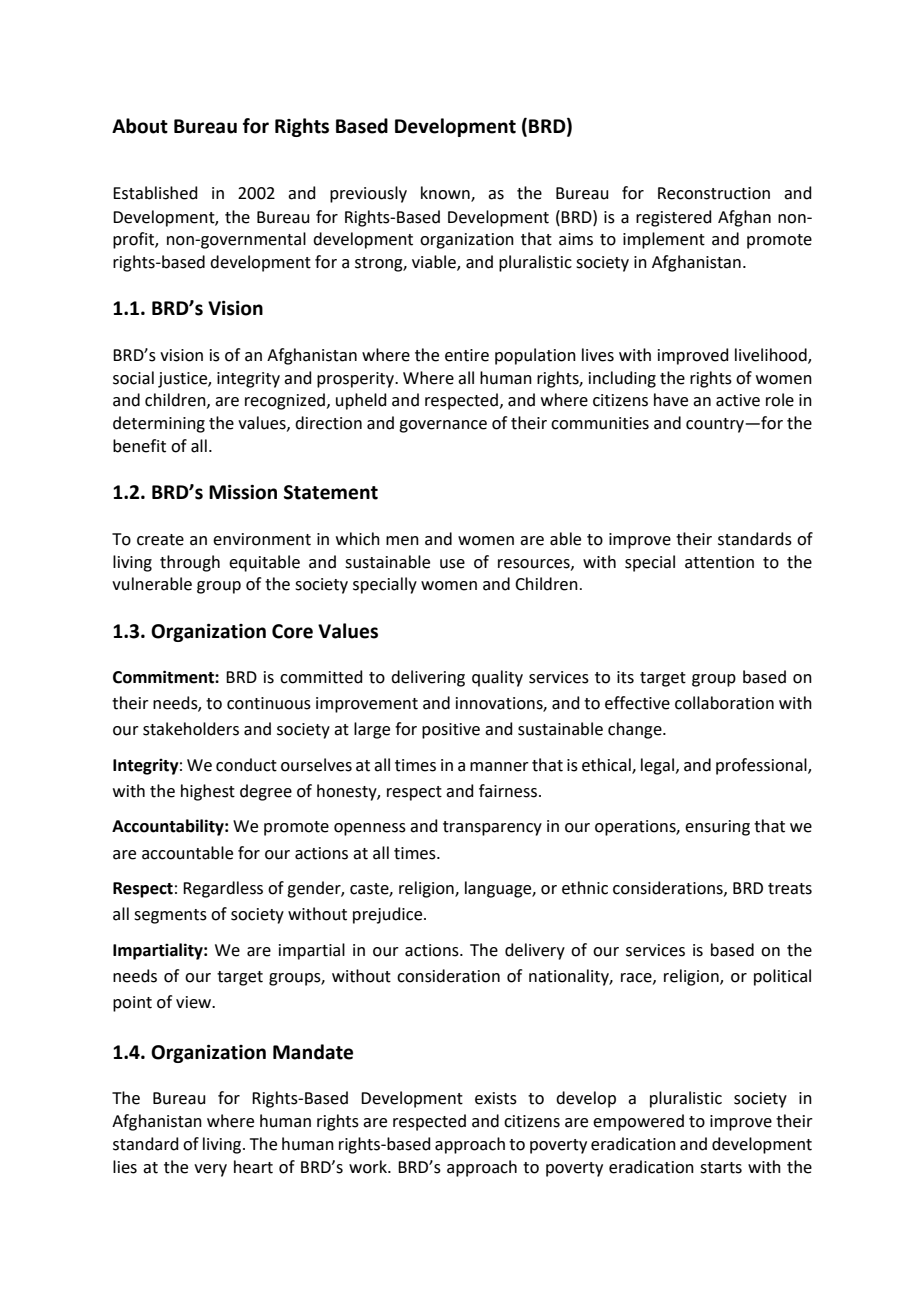 This screenshot has width=924, height=1308. What do you see at coordinates (292, 631) in the screenshot?
I see `Core` at bounding box center [292, 631].
